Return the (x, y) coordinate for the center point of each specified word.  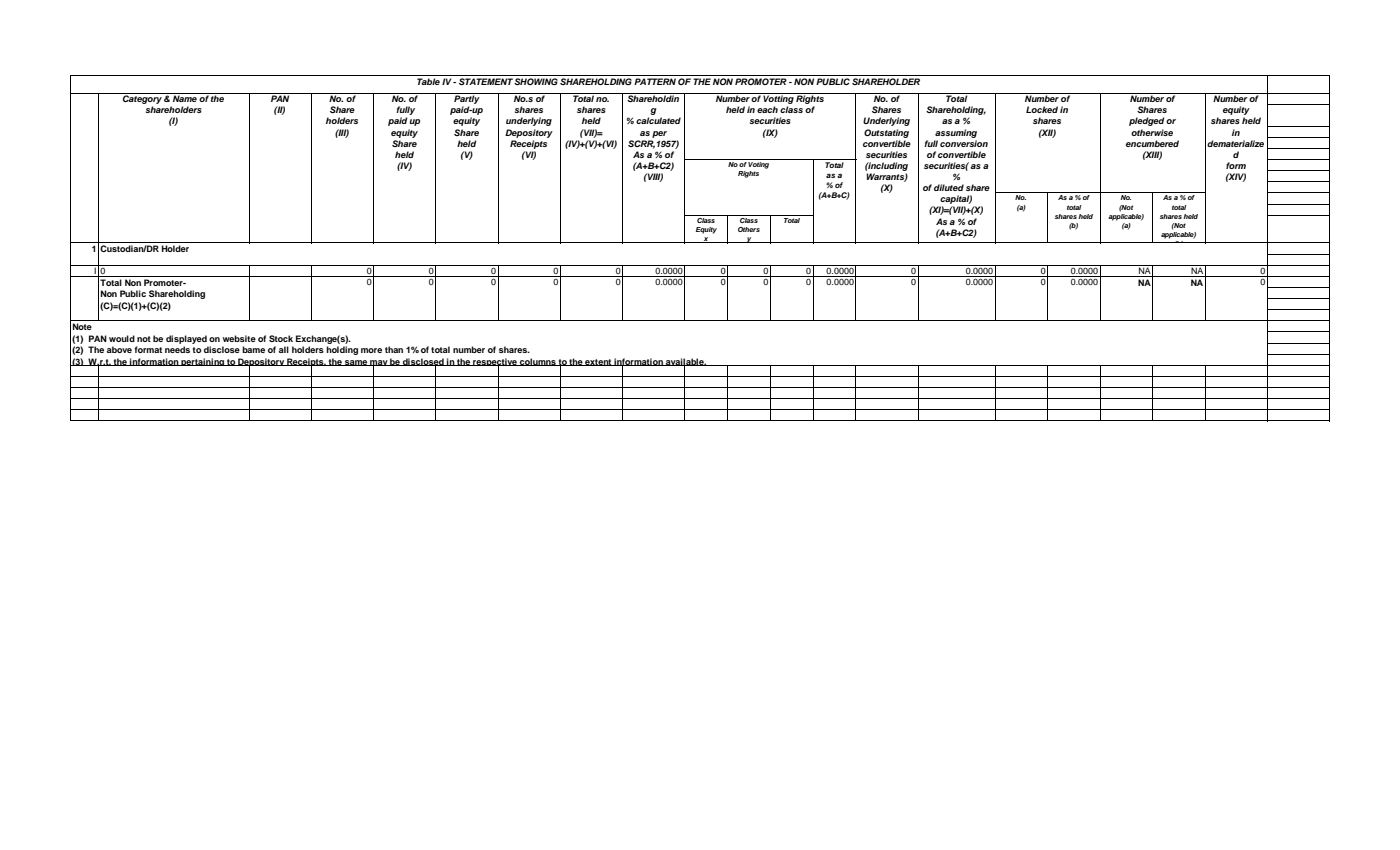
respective (495, 363)
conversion (964, 143)
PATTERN (655, 81)
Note (82, 326)
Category (142, 100)
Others (749, 229)
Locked (1042, 109)
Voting (759, 164)
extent (599, 362)
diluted (949, 187)
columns (538, 362)
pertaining (203, 362)
